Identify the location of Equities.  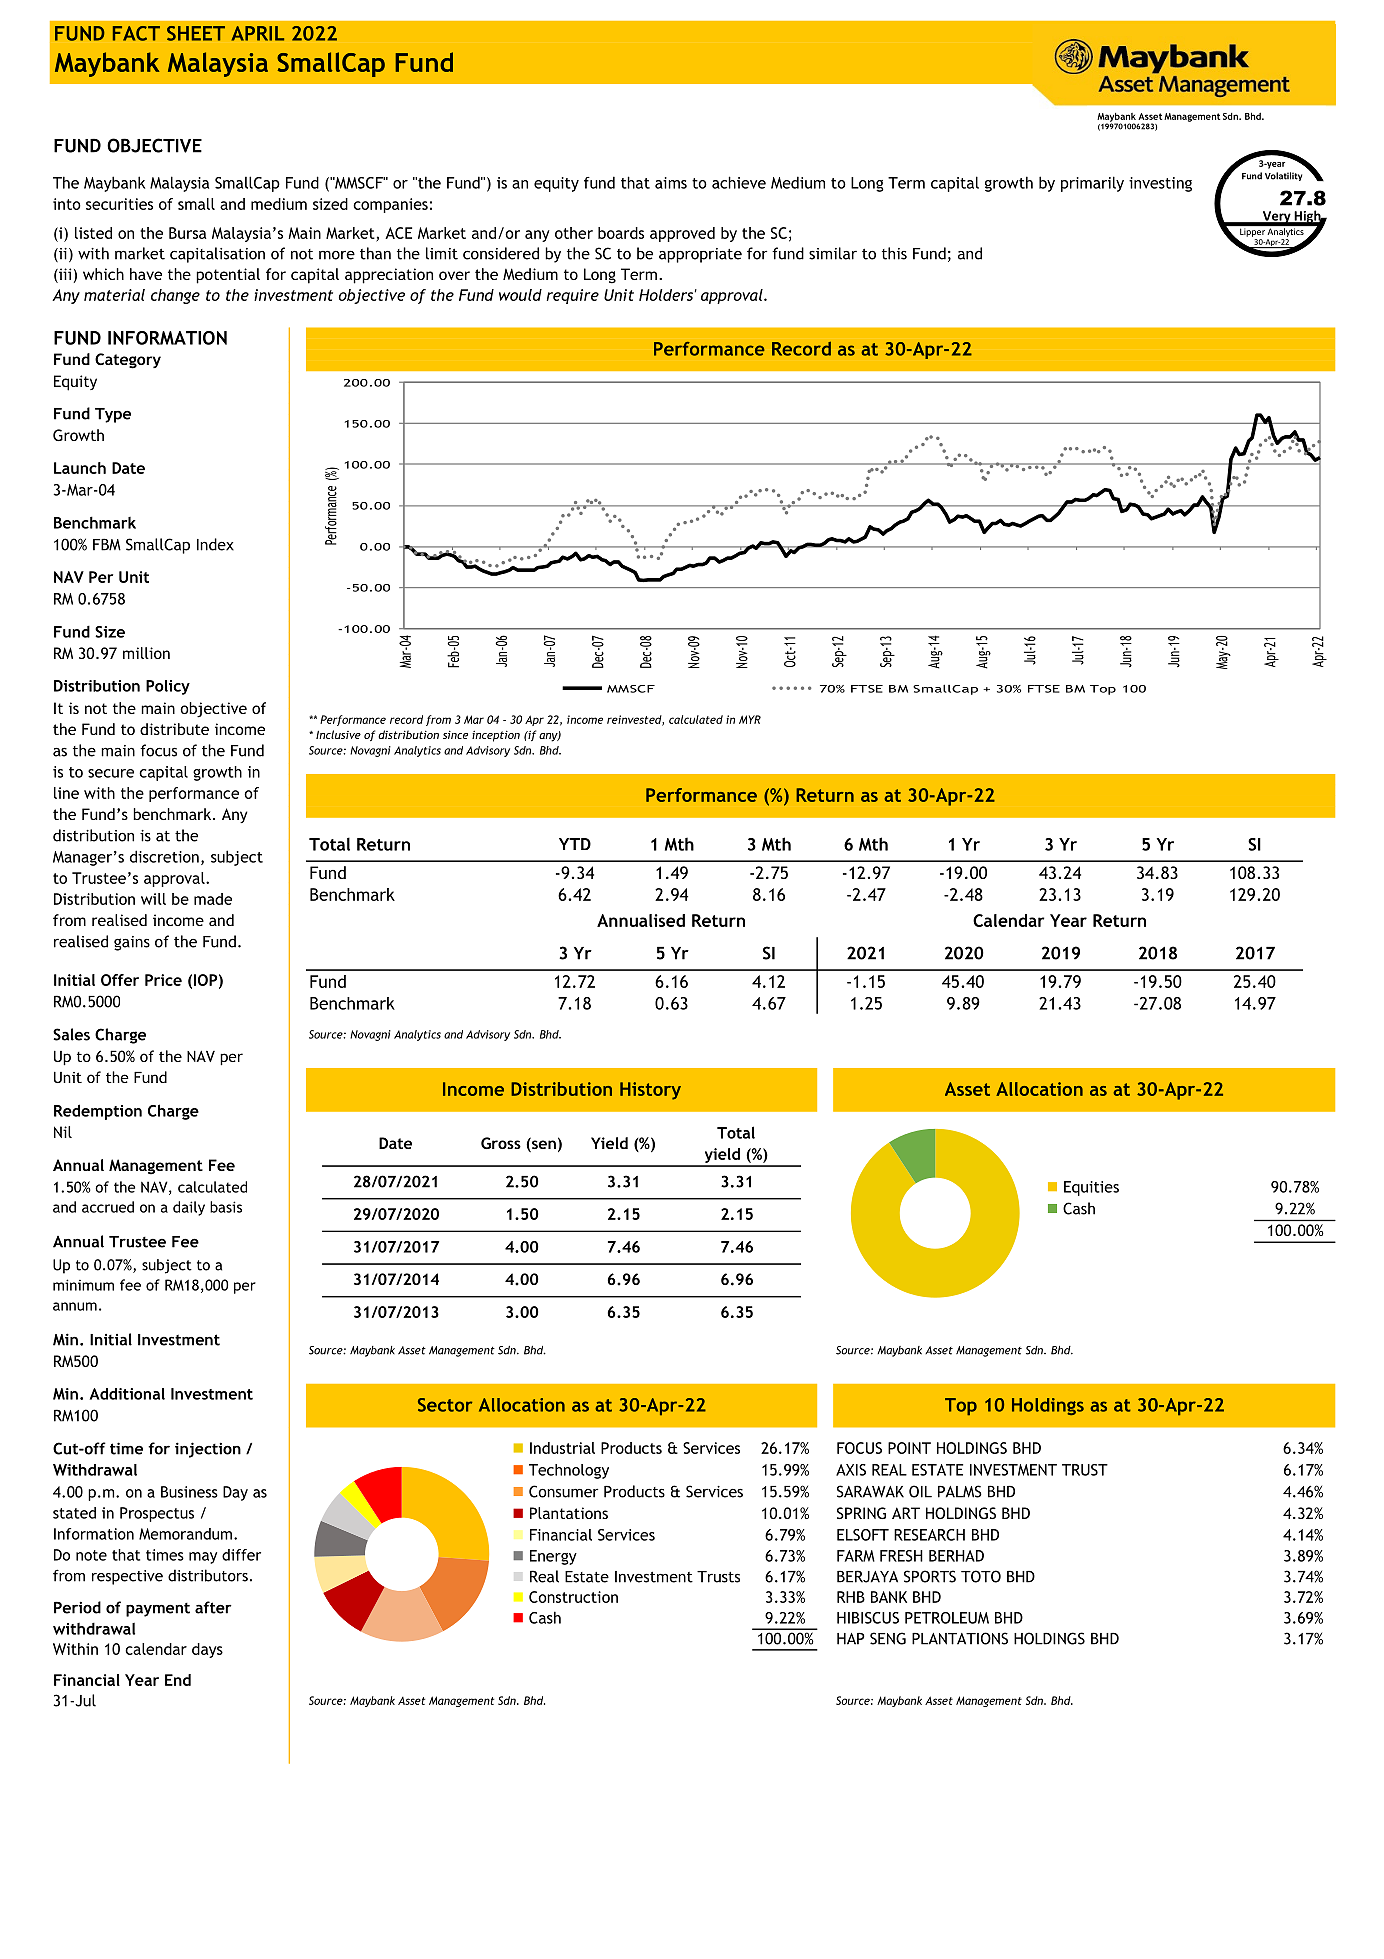
(1091, 1188).
